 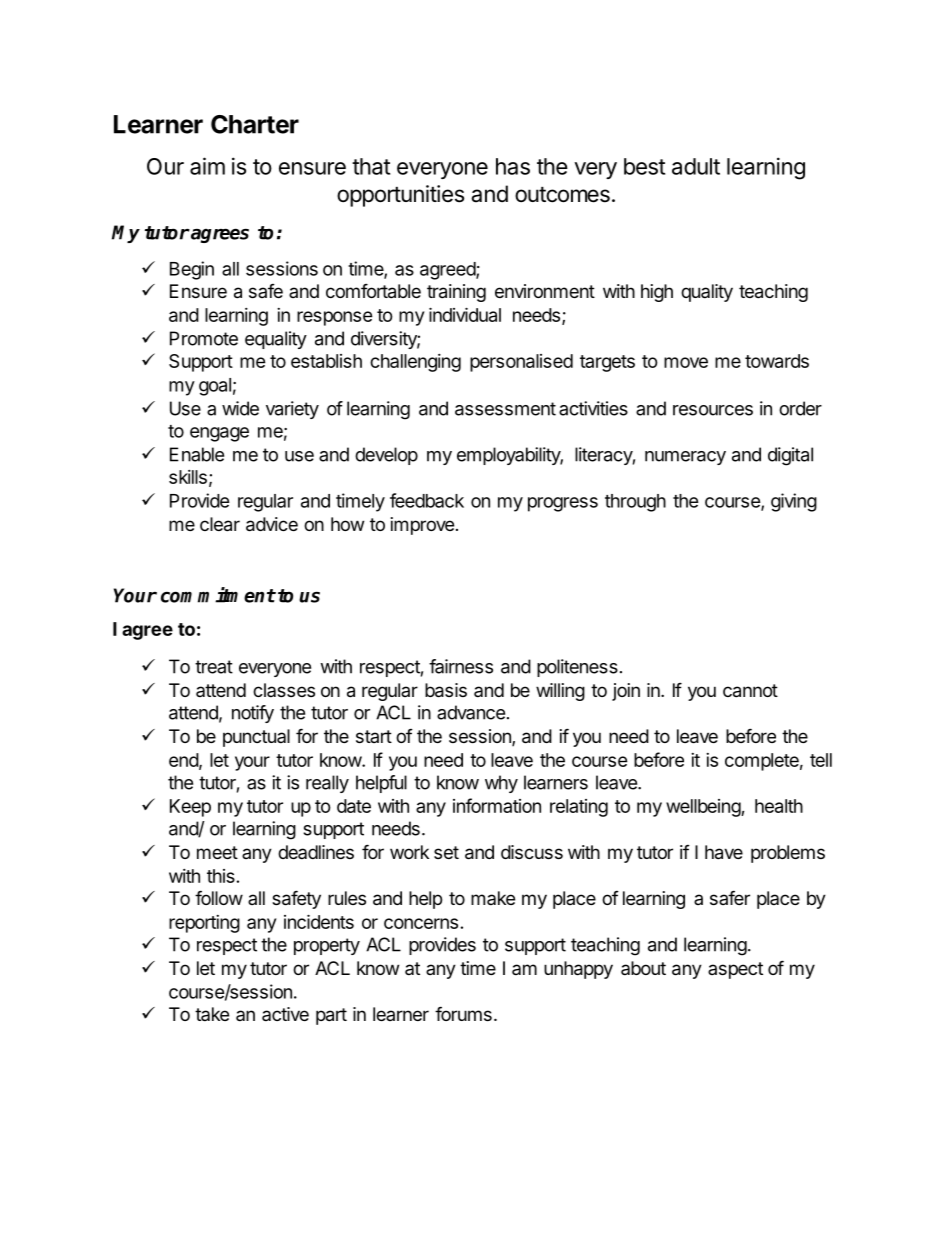 I want to click on adult, so click(x=696, y=166).
